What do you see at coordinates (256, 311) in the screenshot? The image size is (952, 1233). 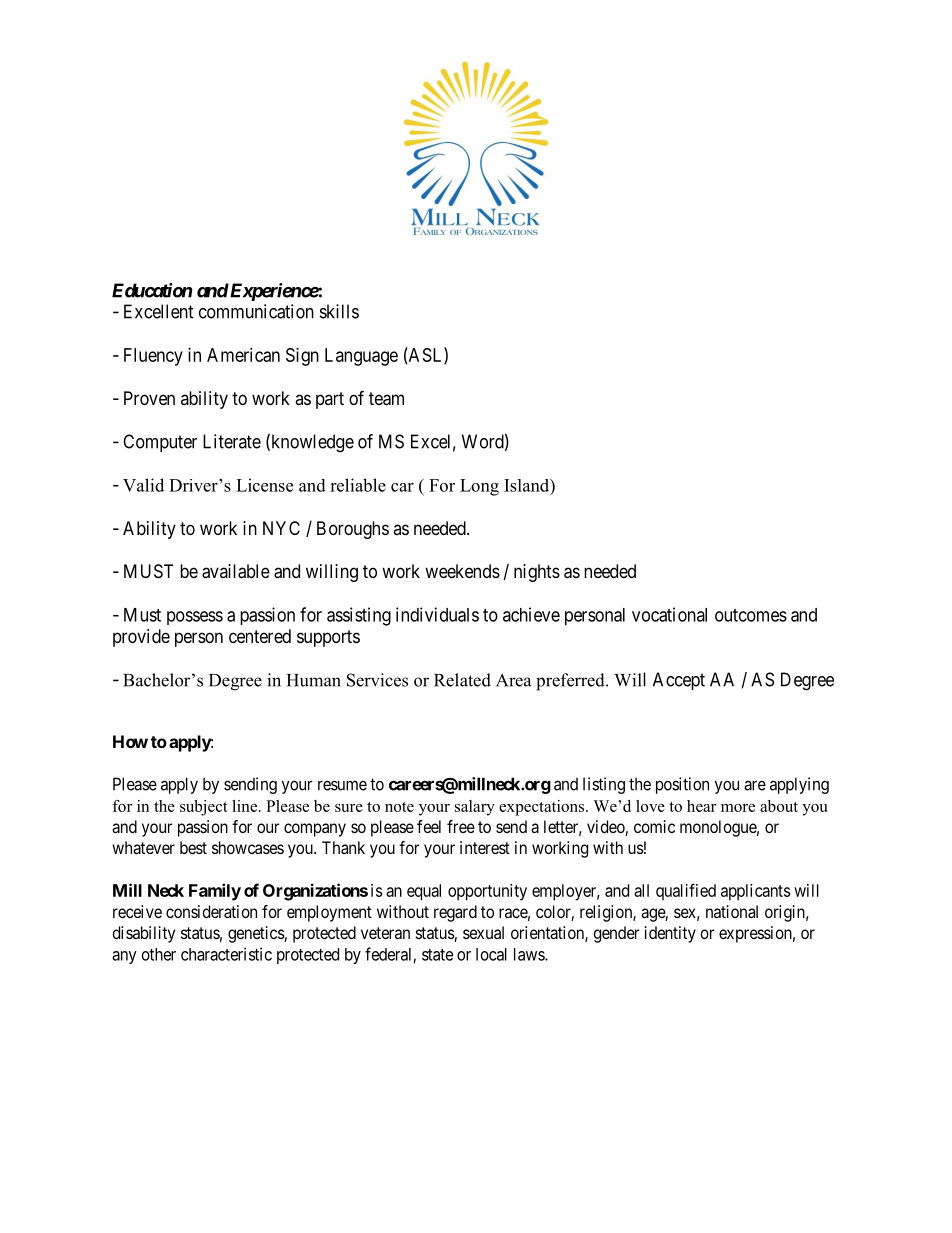 I see `communication` at bounding box center [256, 311].
